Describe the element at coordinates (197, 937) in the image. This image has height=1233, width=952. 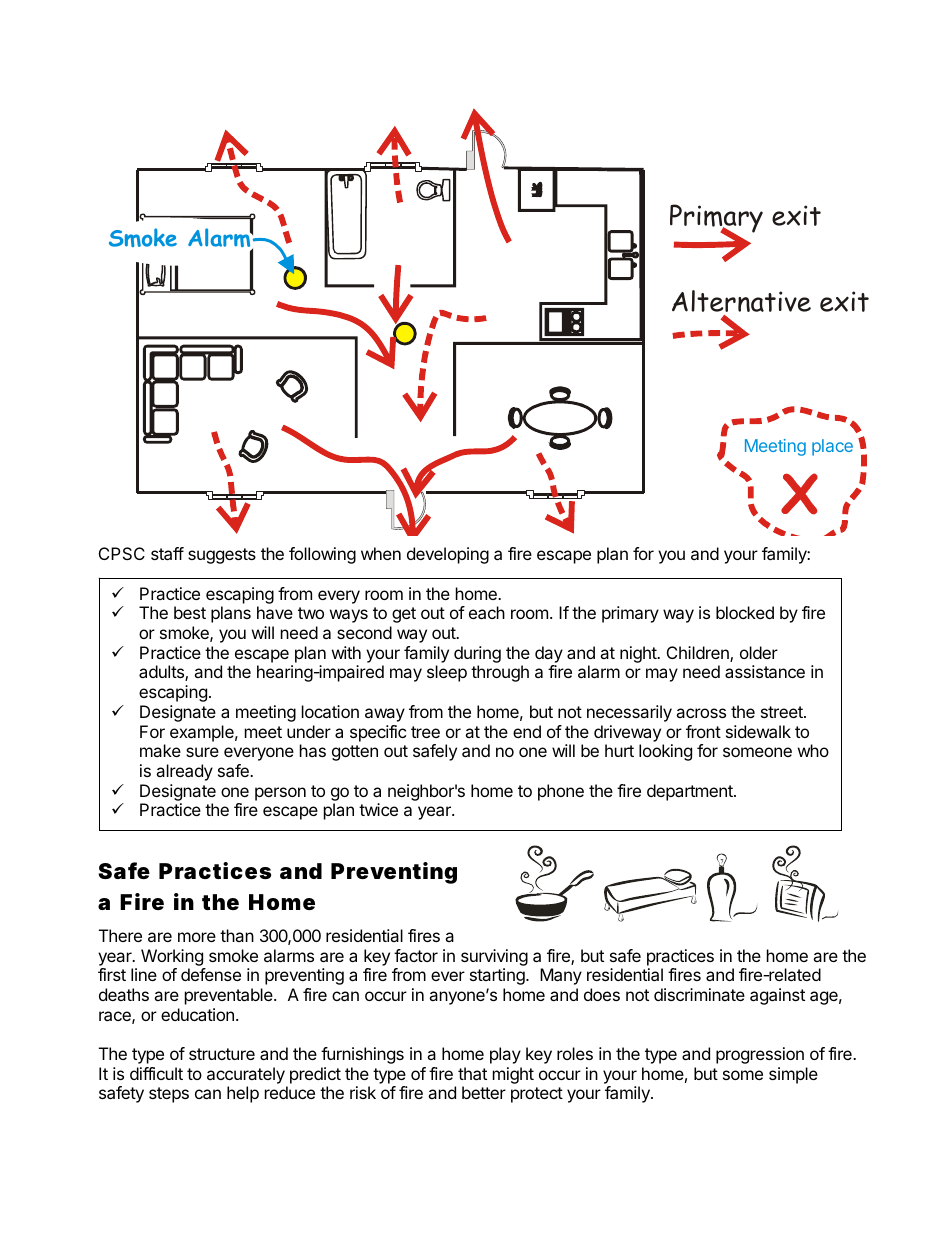
I see `more` at that location.
